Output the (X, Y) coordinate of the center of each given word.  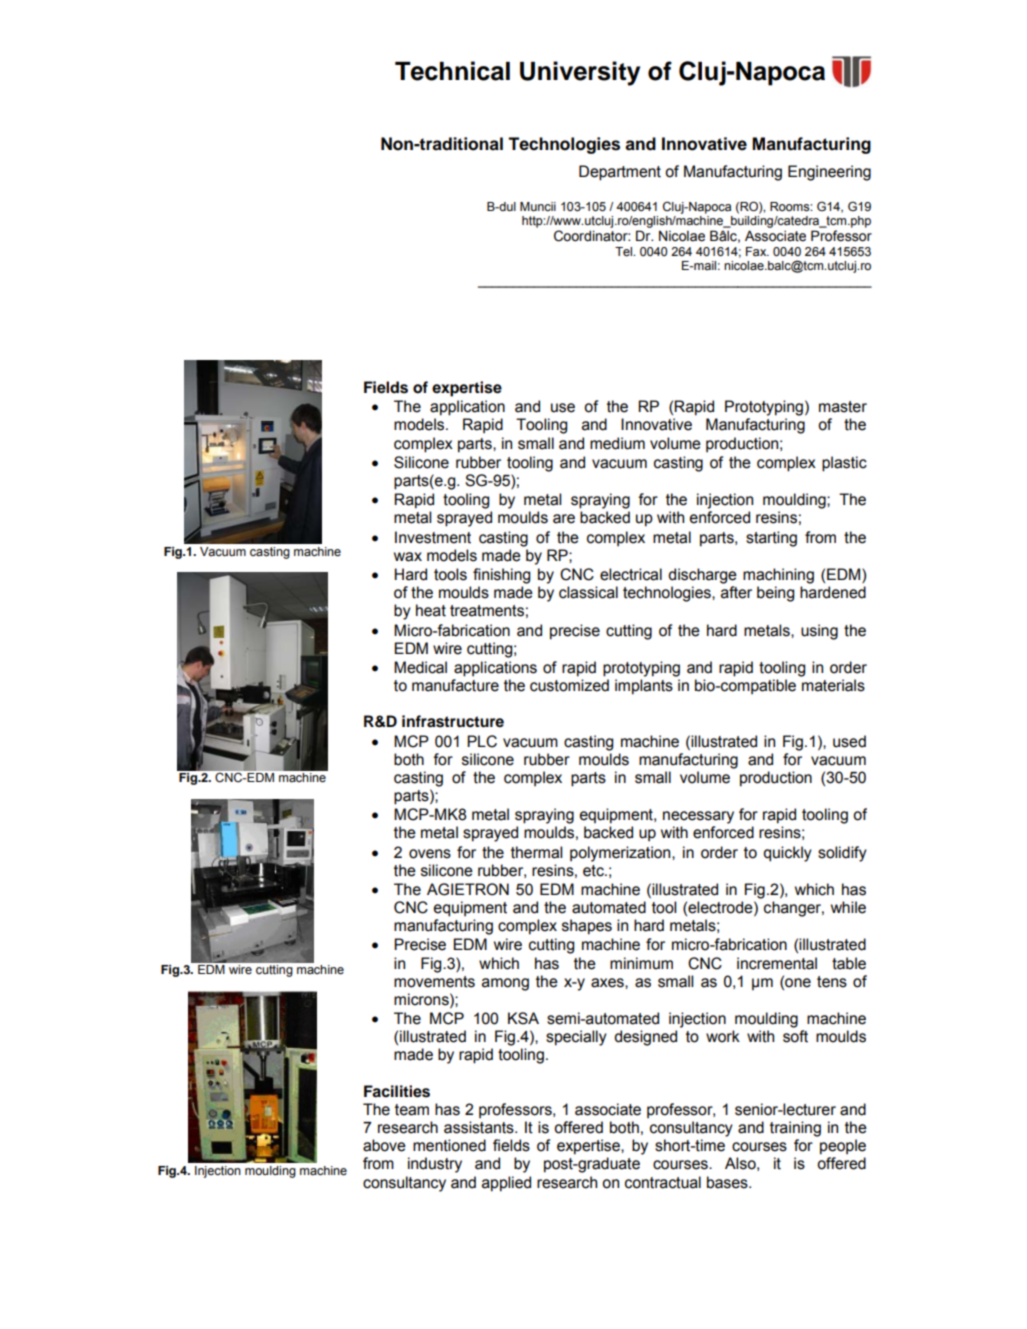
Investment (433, 537)
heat (431, 610)
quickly (787, 854)
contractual (663, 1182)
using (819, 632)
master (843, 407)
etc (594, 871)
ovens (430, 854)
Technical (452, 71)
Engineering (829, 173)
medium (617, 443)
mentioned (449, 1145)
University (580, 73)
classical (588, 592)
